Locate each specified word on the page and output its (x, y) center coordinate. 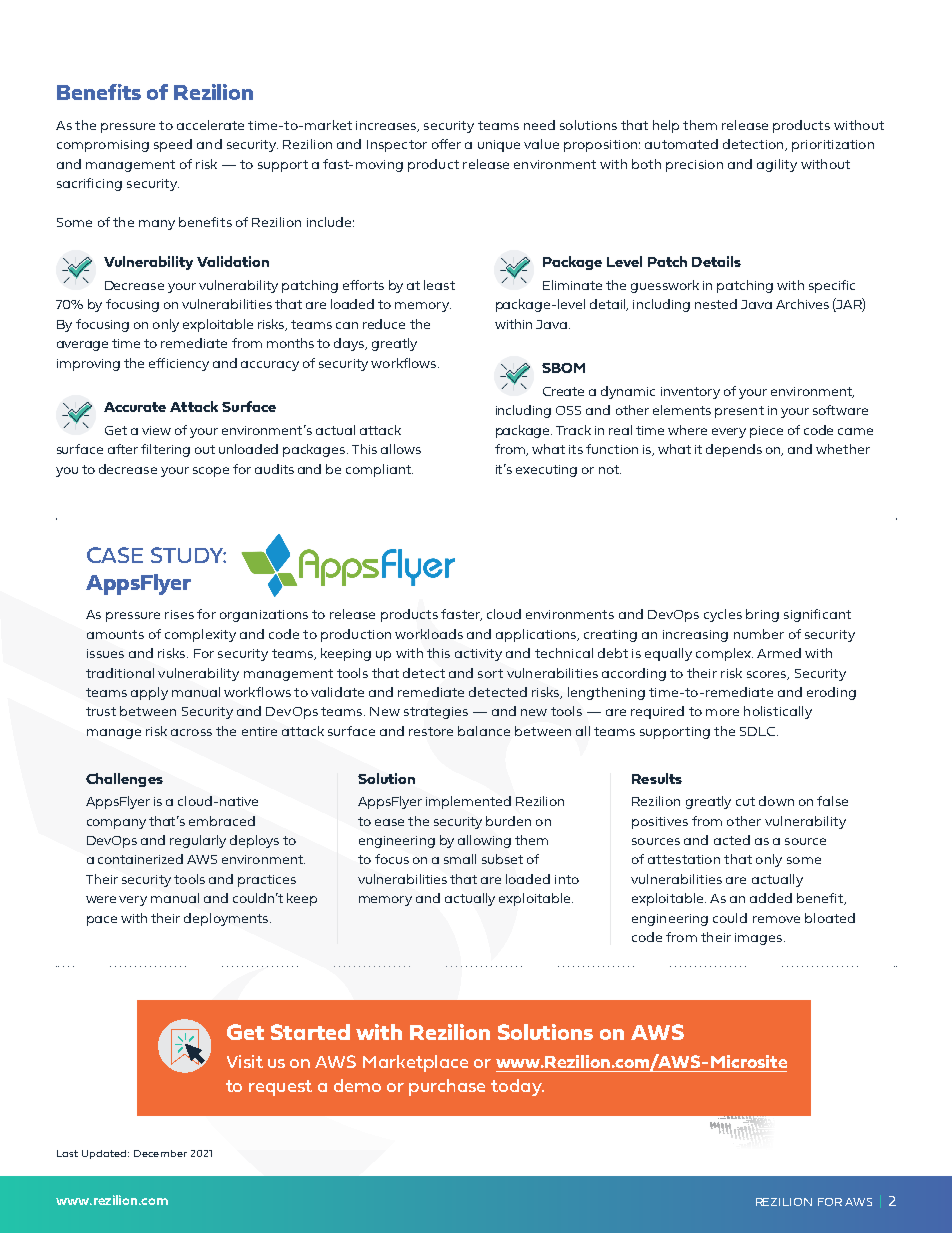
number (759, 634)
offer (446, 144)
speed (173, 145)
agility (777, 165)
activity (478, 655)
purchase (447, 1087)
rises (179, 614)
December (160, 1153)
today (517, 1087)
